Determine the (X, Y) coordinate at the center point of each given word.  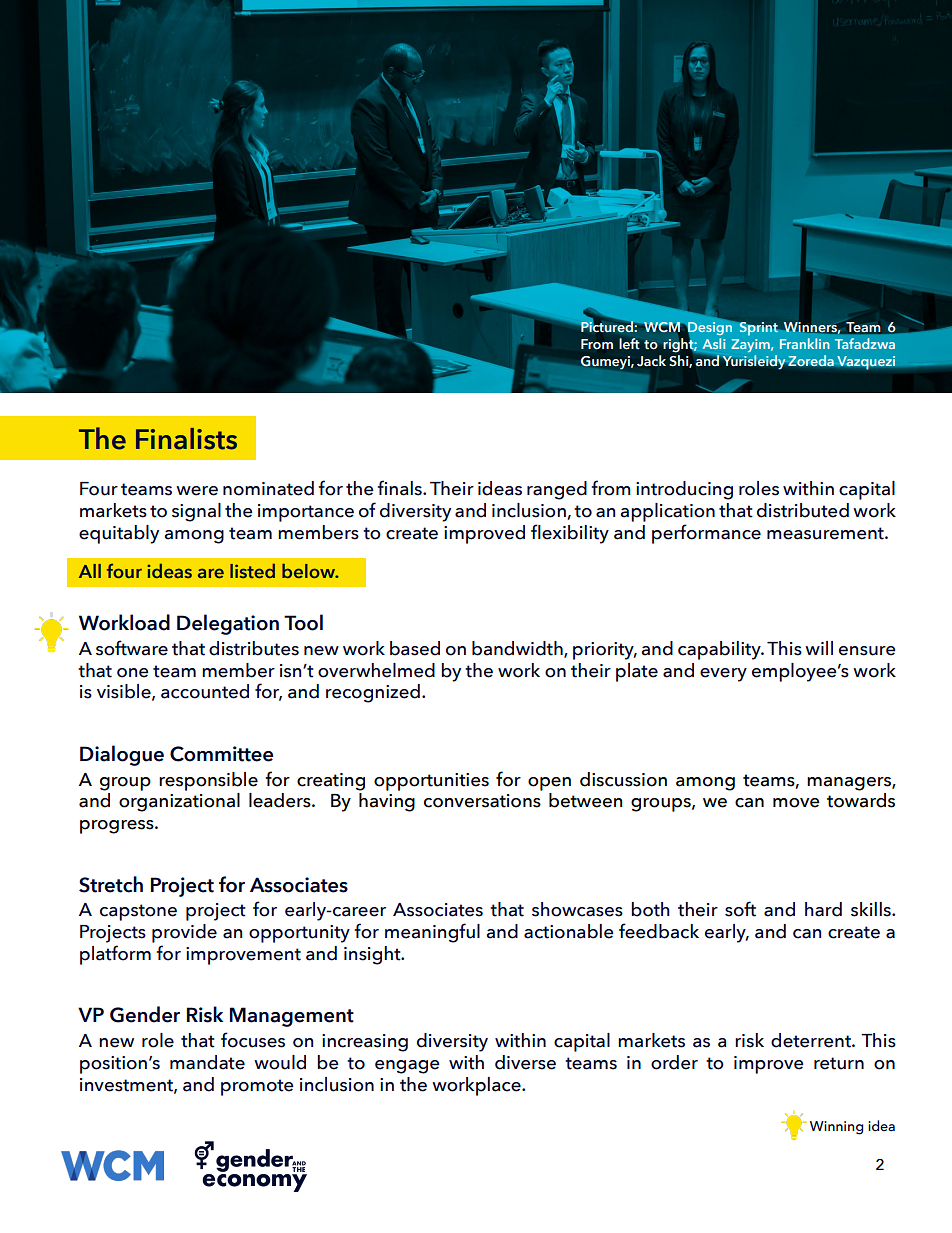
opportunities (431, 782)
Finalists (186, 439)
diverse (525, 1062)
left (629, 343)
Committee (221, 754)
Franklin (805, 343)
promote (257, 1087)
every (723, 675)
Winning (836, 1128)
